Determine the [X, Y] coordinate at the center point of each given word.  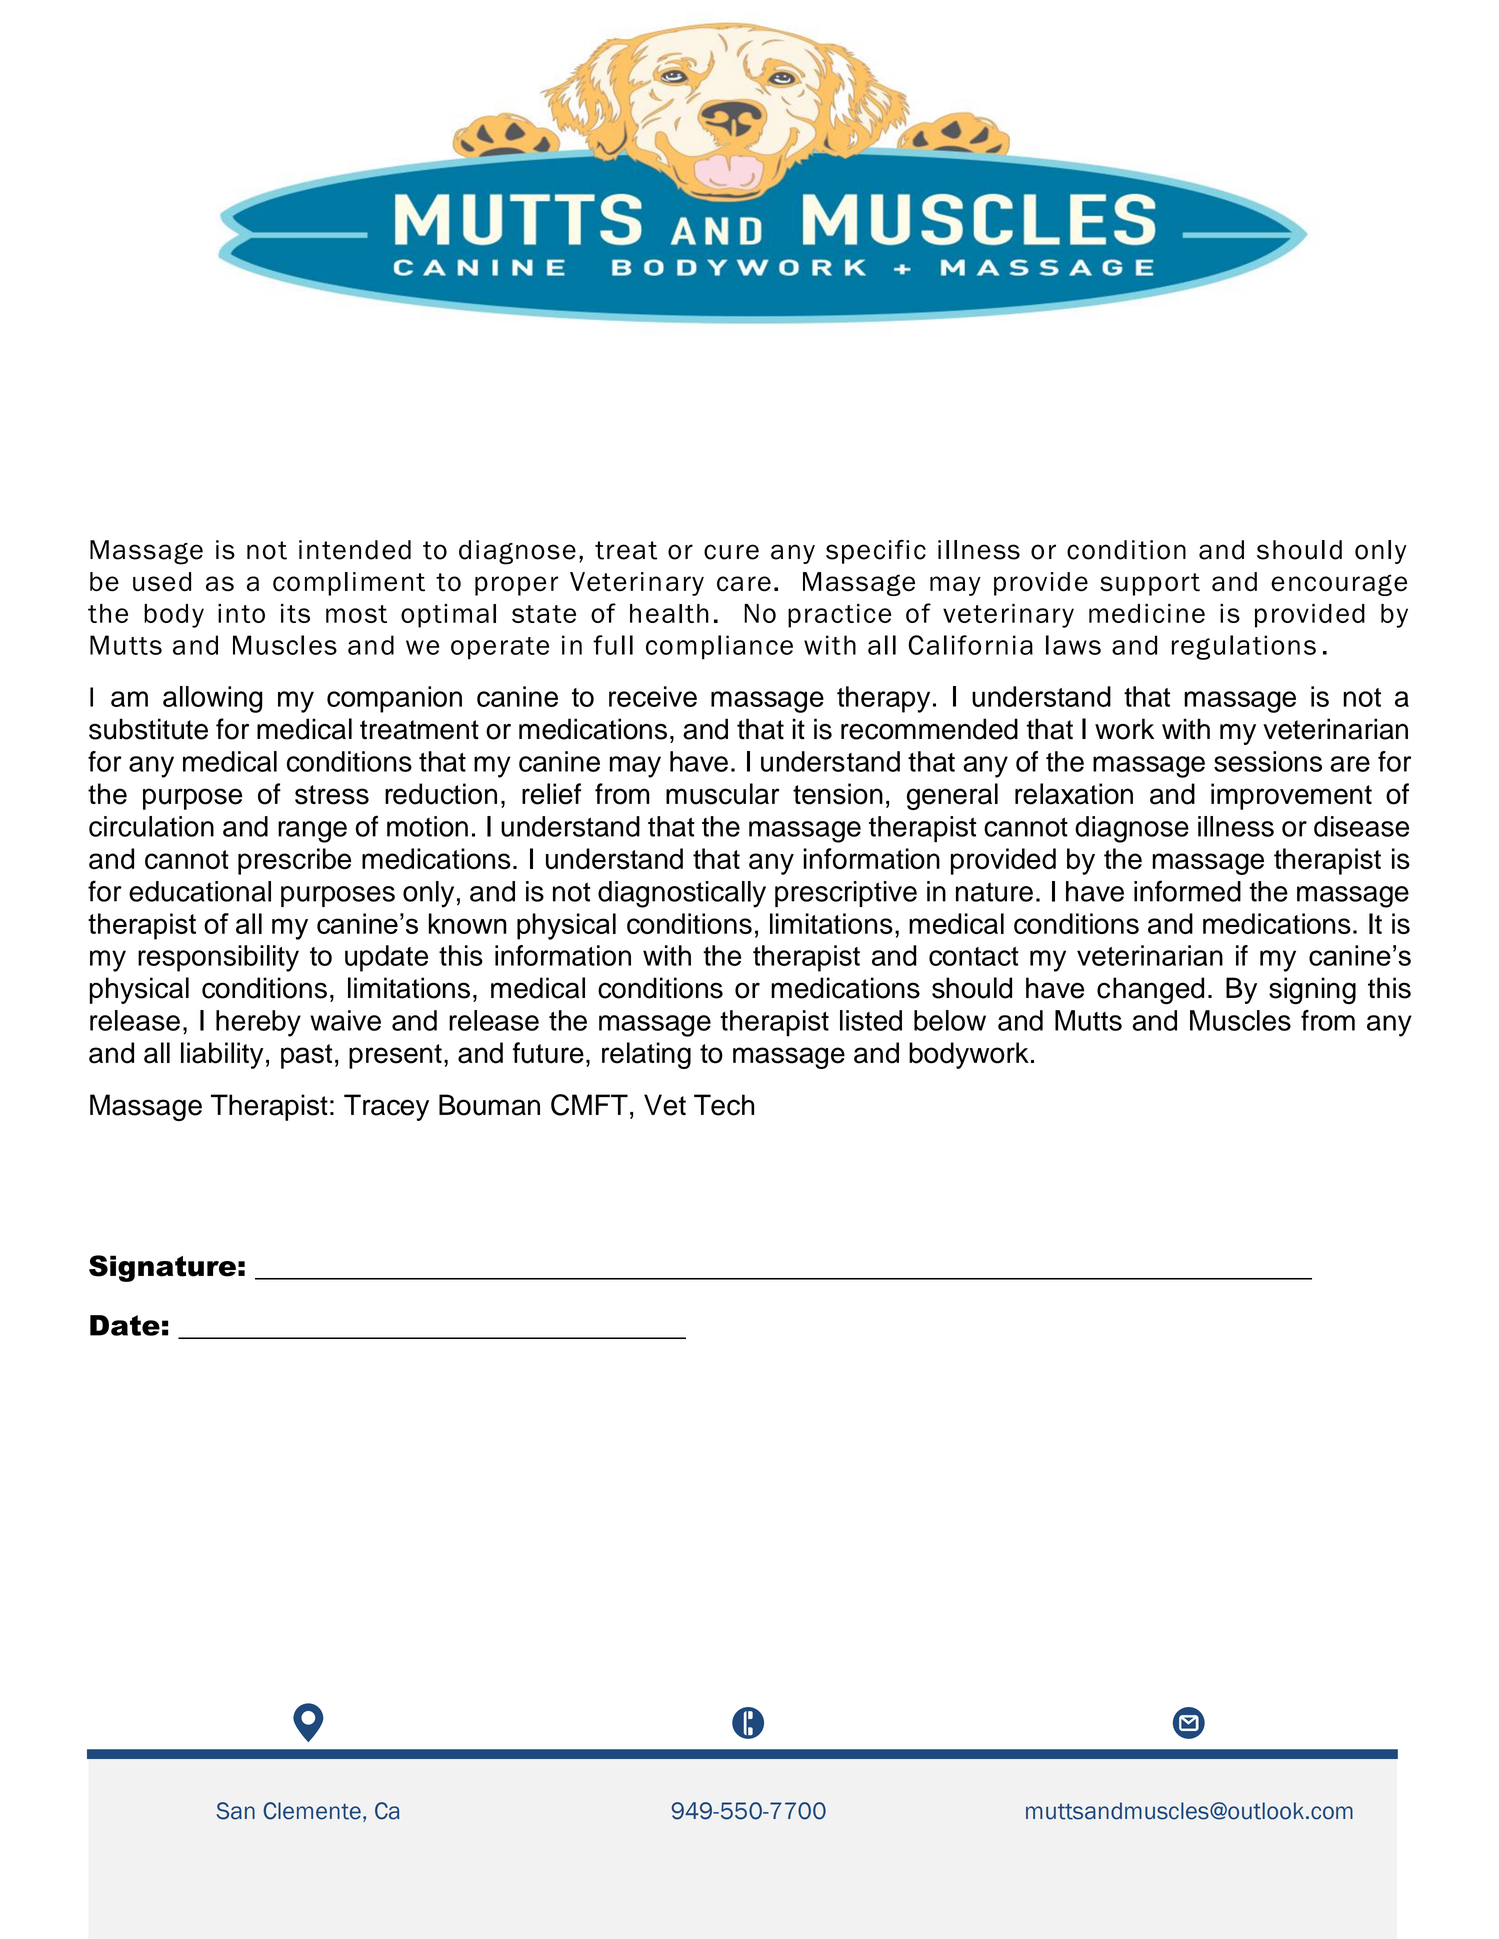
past [306, 1056]
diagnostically [682, 894]
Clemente [312, 1811]
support [1150, 584]
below [950, 1020]
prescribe [294, 861]
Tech [724, 1105]
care [744, 584]
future [548, 1053]
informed [1187, 891]
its [295, 613]
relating [646, 1055]
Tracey [386, 1107]
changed [1150, 990]
